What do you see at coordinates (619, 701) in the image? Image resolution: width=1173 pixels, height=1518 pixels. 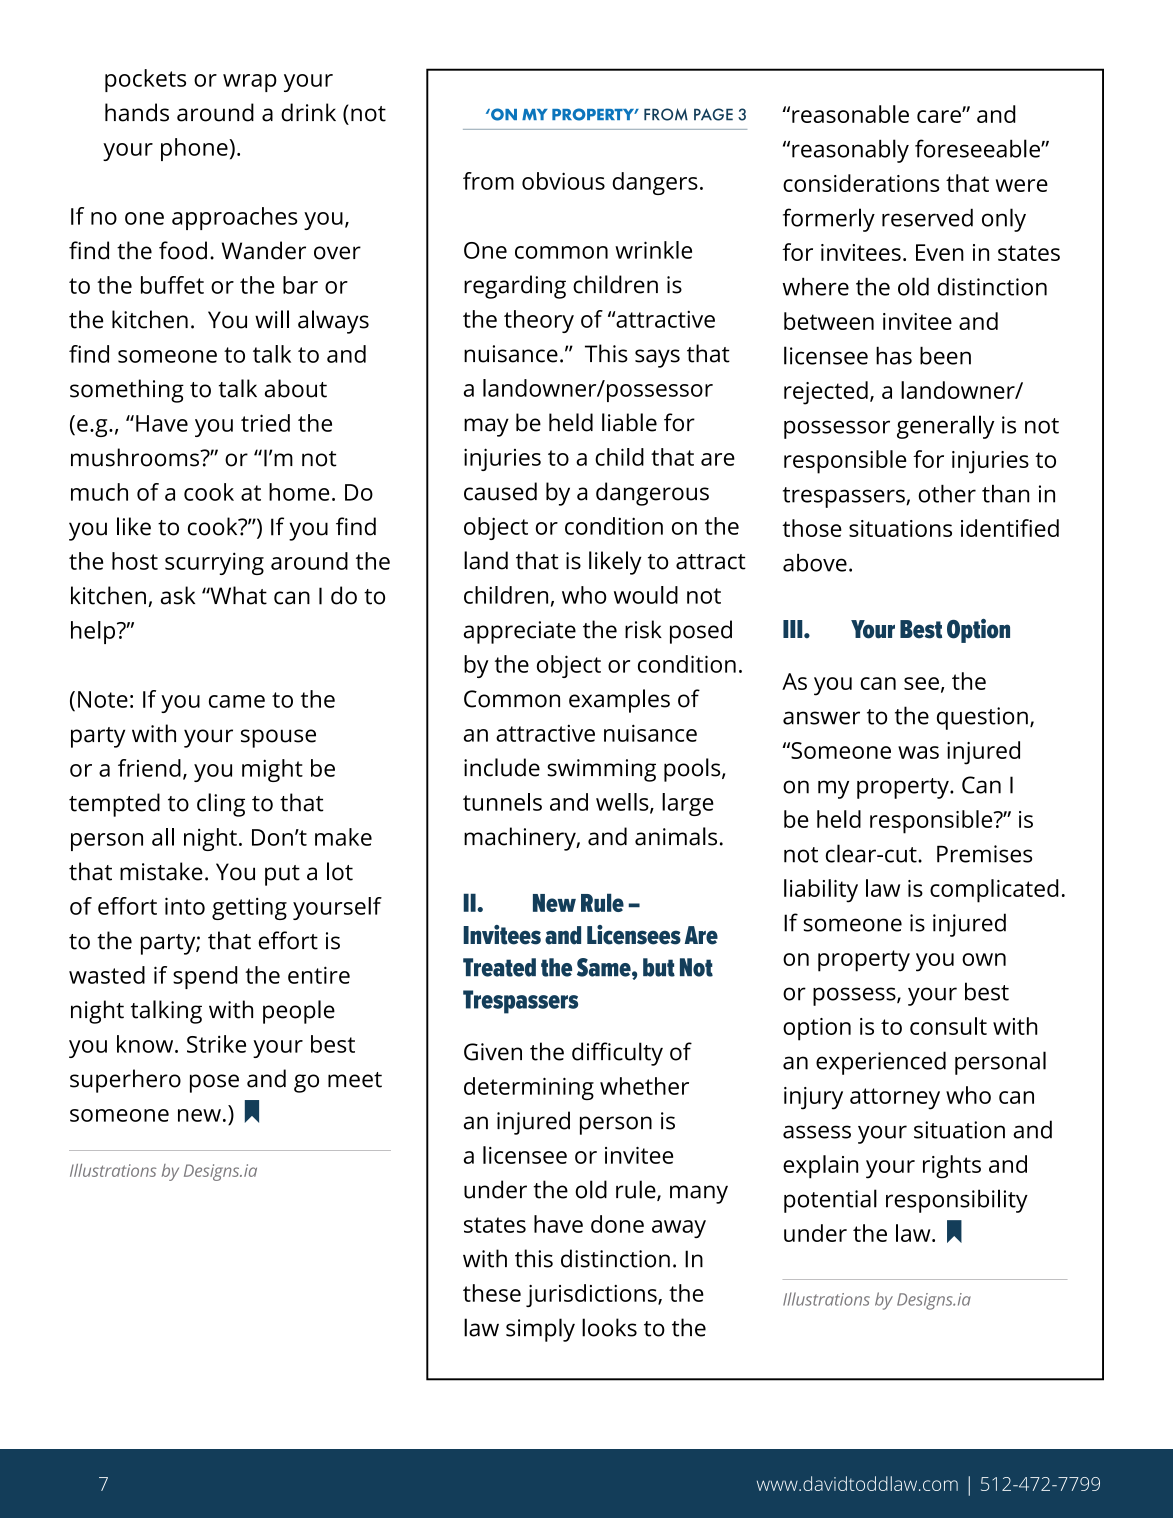 I see `examples` at bounding box center [619, 701].
